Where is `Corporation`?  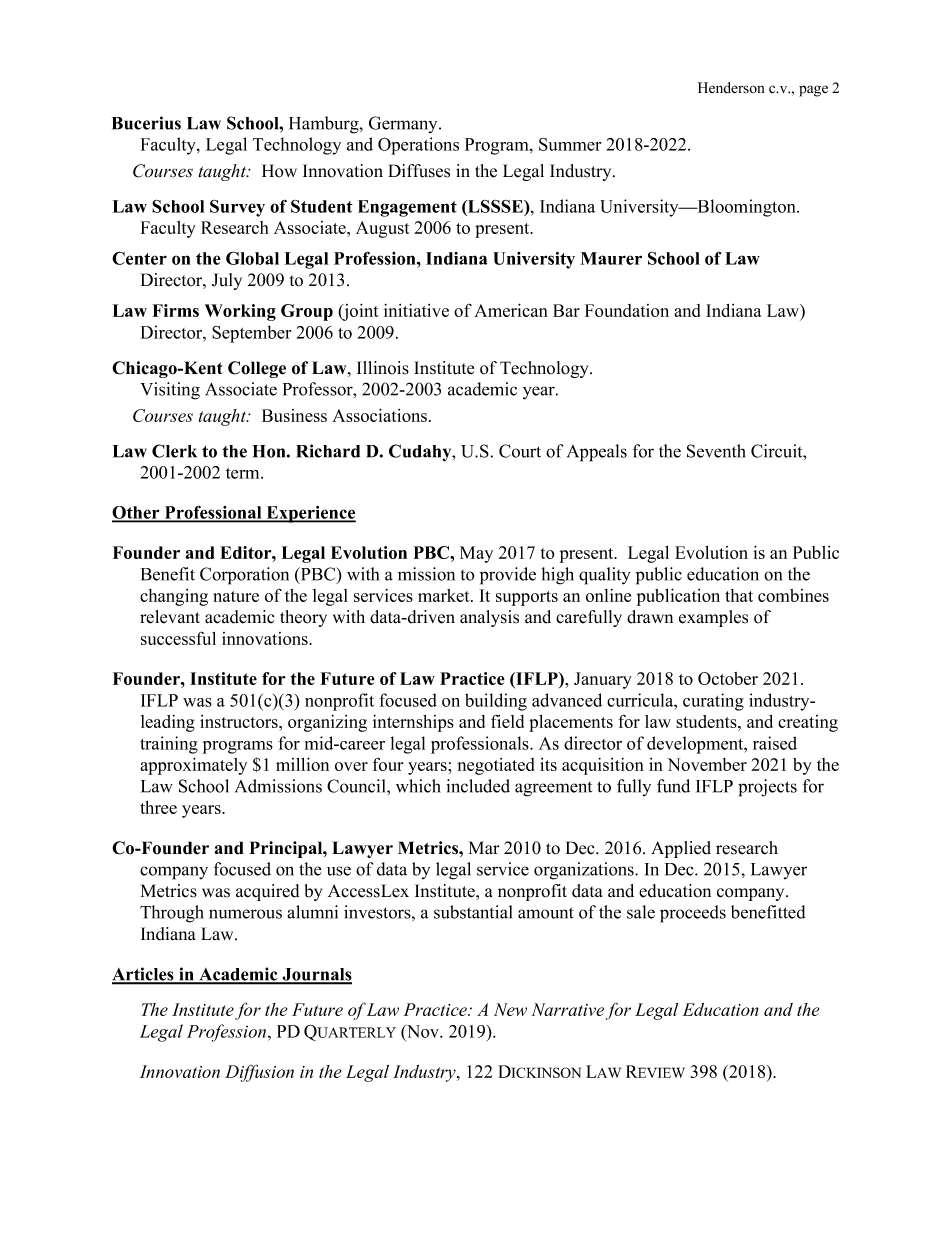
Corporation is located at coordinates (244, 576).
